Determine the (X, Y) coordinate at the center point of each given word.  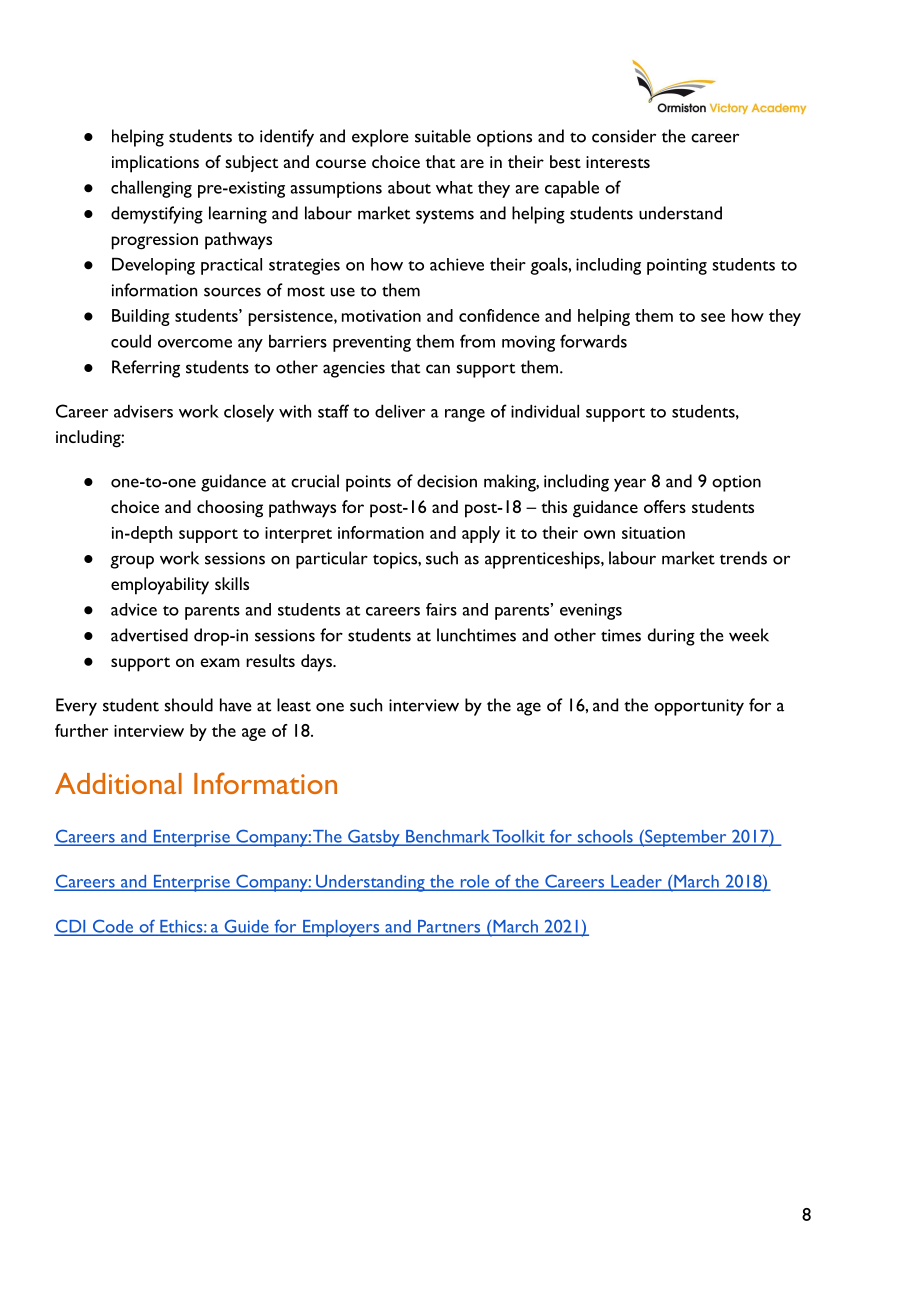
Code (113, 927)
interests (618, 162)
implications (155, 164)
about (409, 187)
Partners (449, 927)
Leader (636, 882)
